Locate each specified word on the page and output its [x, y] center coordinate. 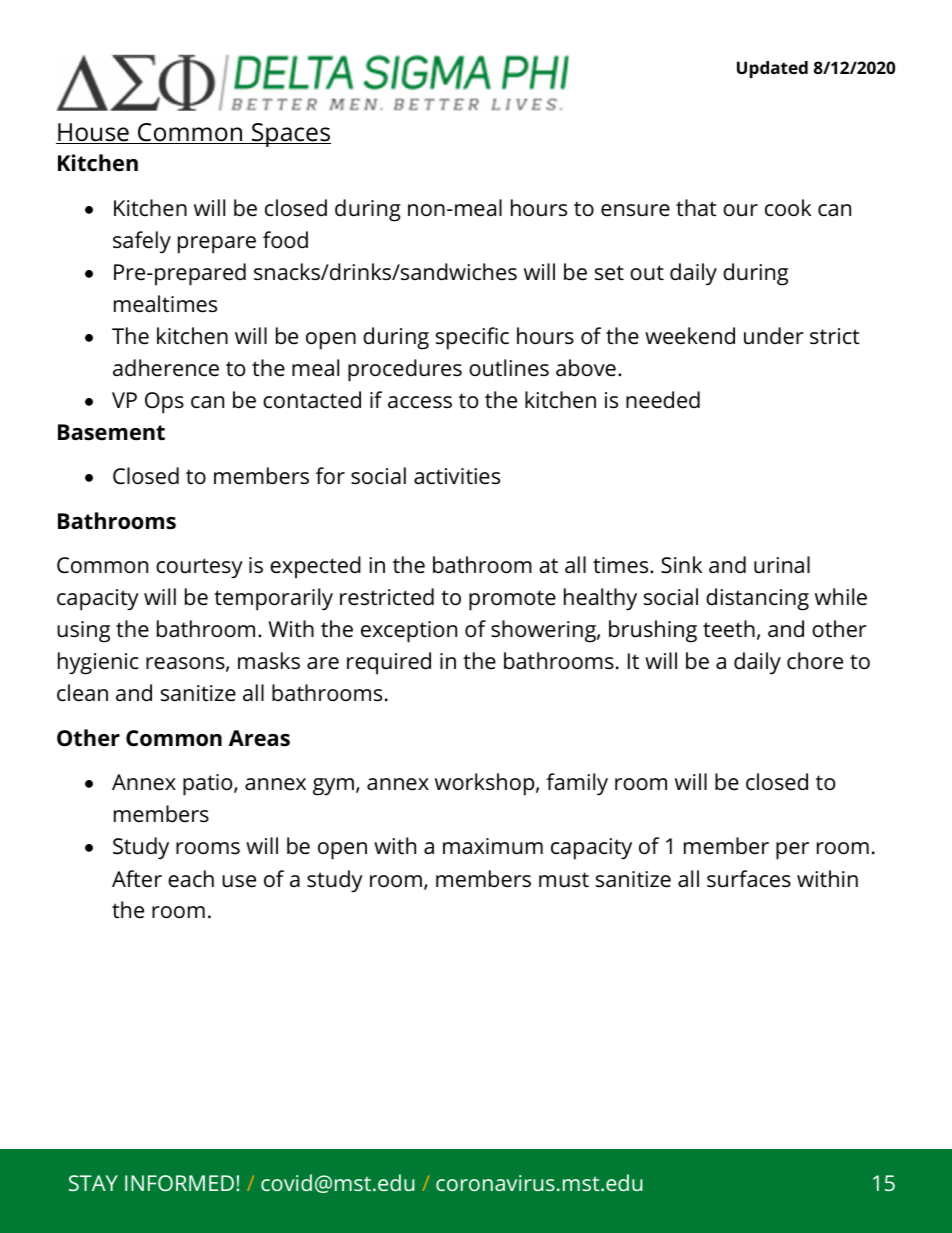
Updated [772, 69]
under [774, 336]
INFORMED [179, 1183]
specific [472, 338]
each [191, 879]
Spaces [290, 135]
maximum [493, 846]
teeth [729, 629]
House [93, 133]
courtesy [199, 568]
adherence [166, 368]
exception [409, 632]
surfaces [749, 879]
